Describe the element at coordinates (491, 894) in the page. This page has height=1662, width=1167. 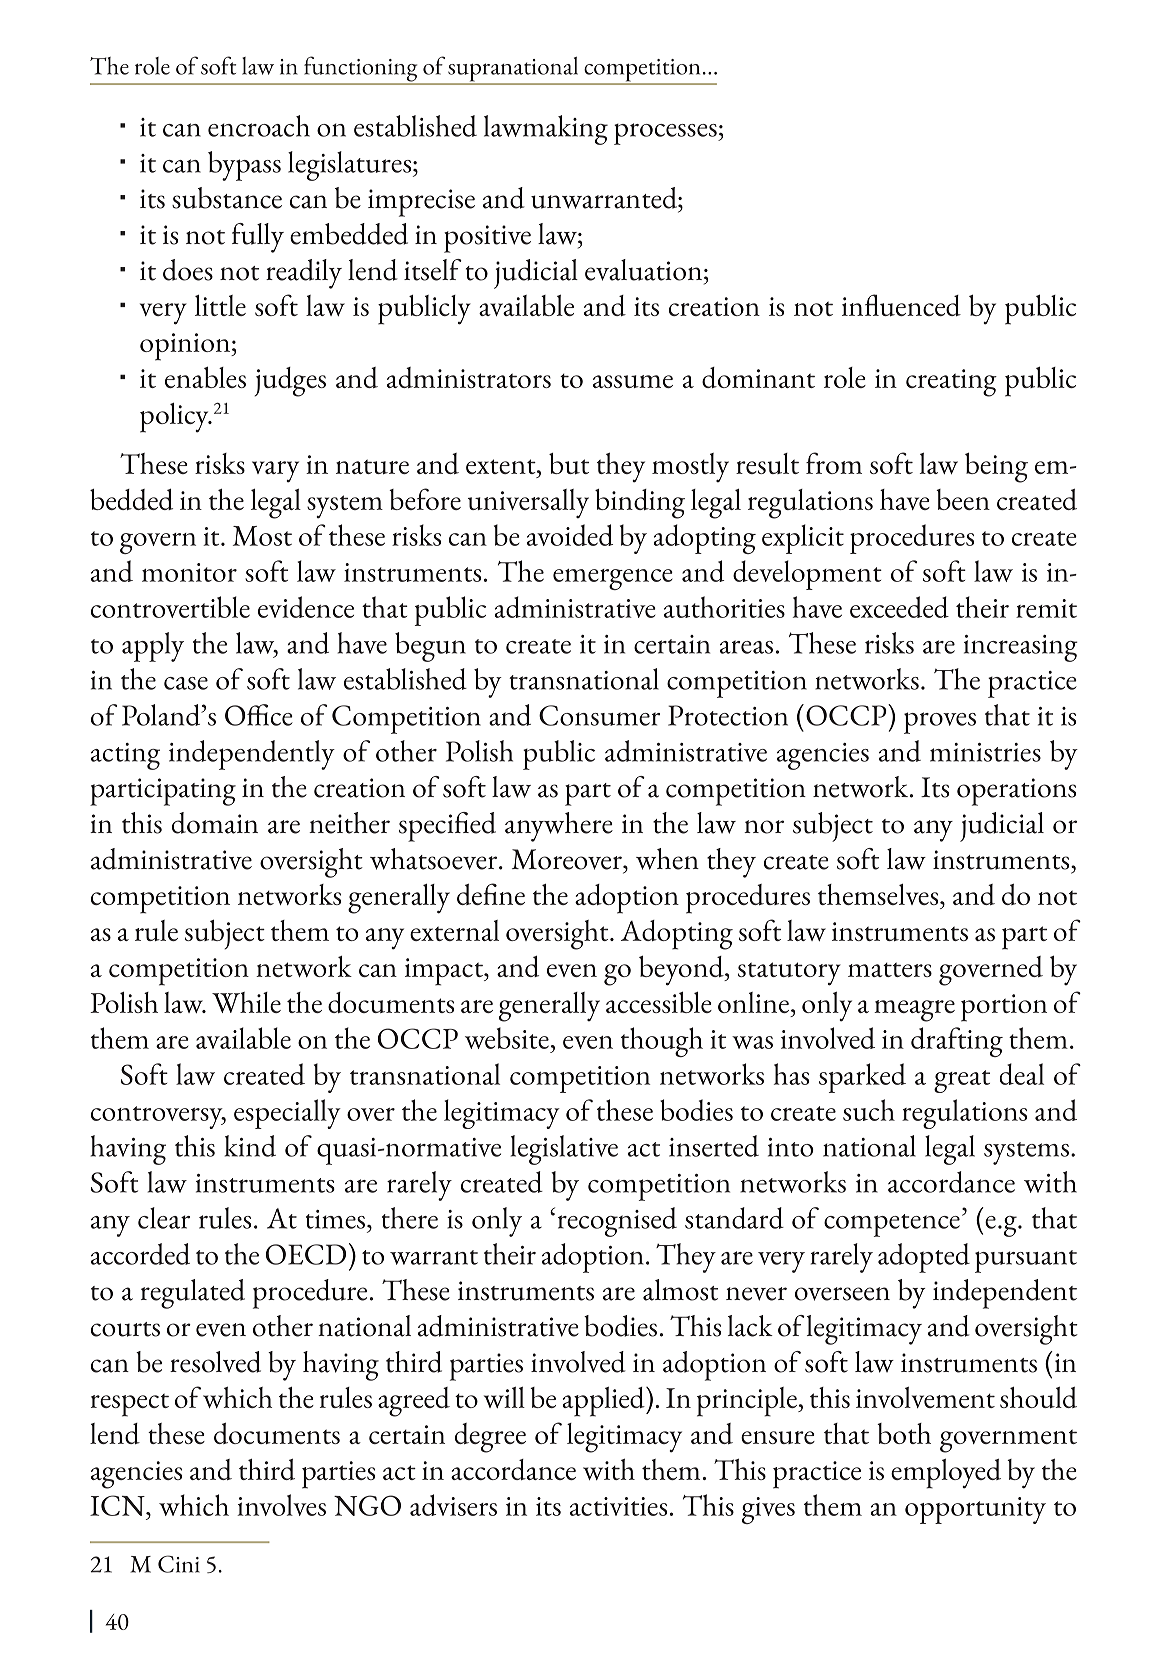
I see `define` at that location.
